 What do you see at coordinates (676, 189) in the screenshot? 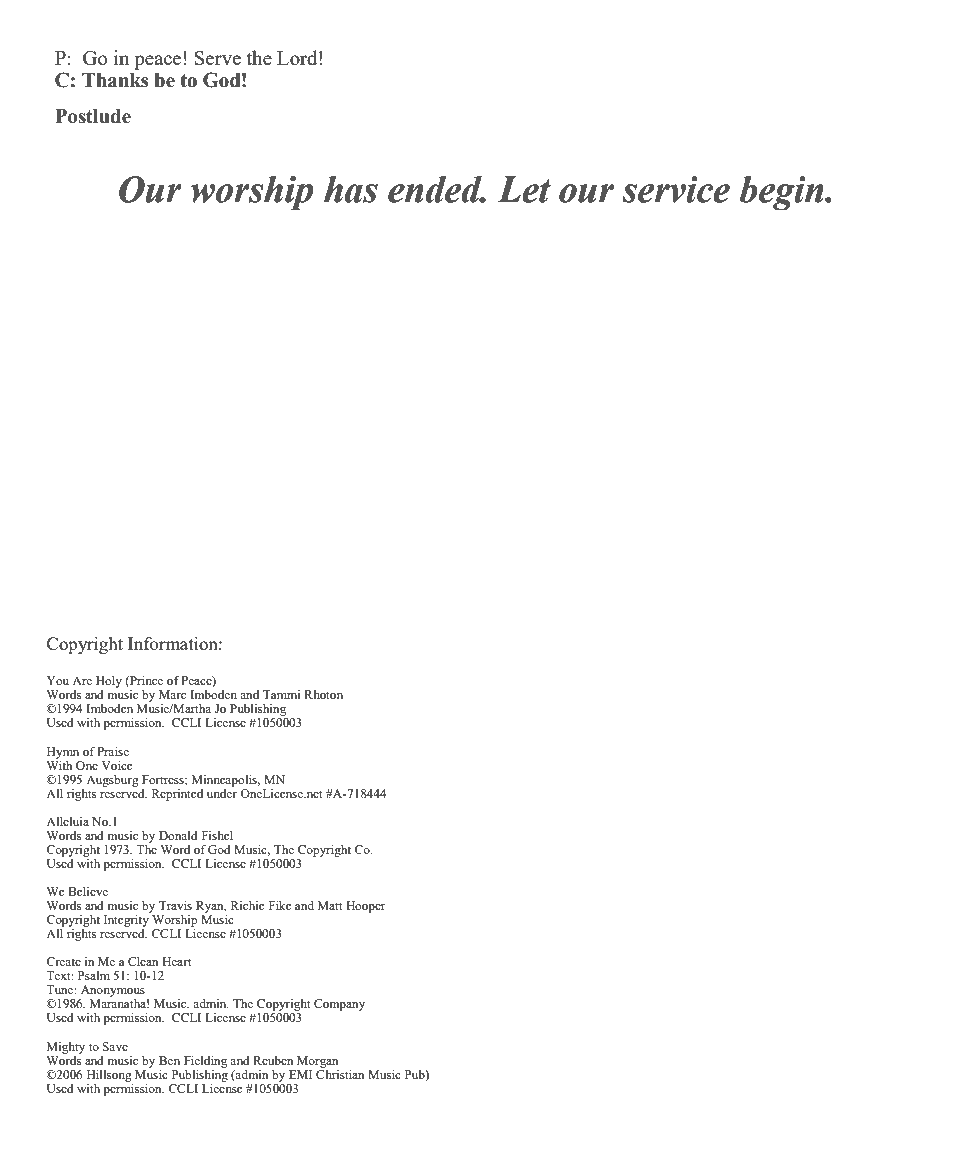
I see `service` at bounding box center [676, 189].
